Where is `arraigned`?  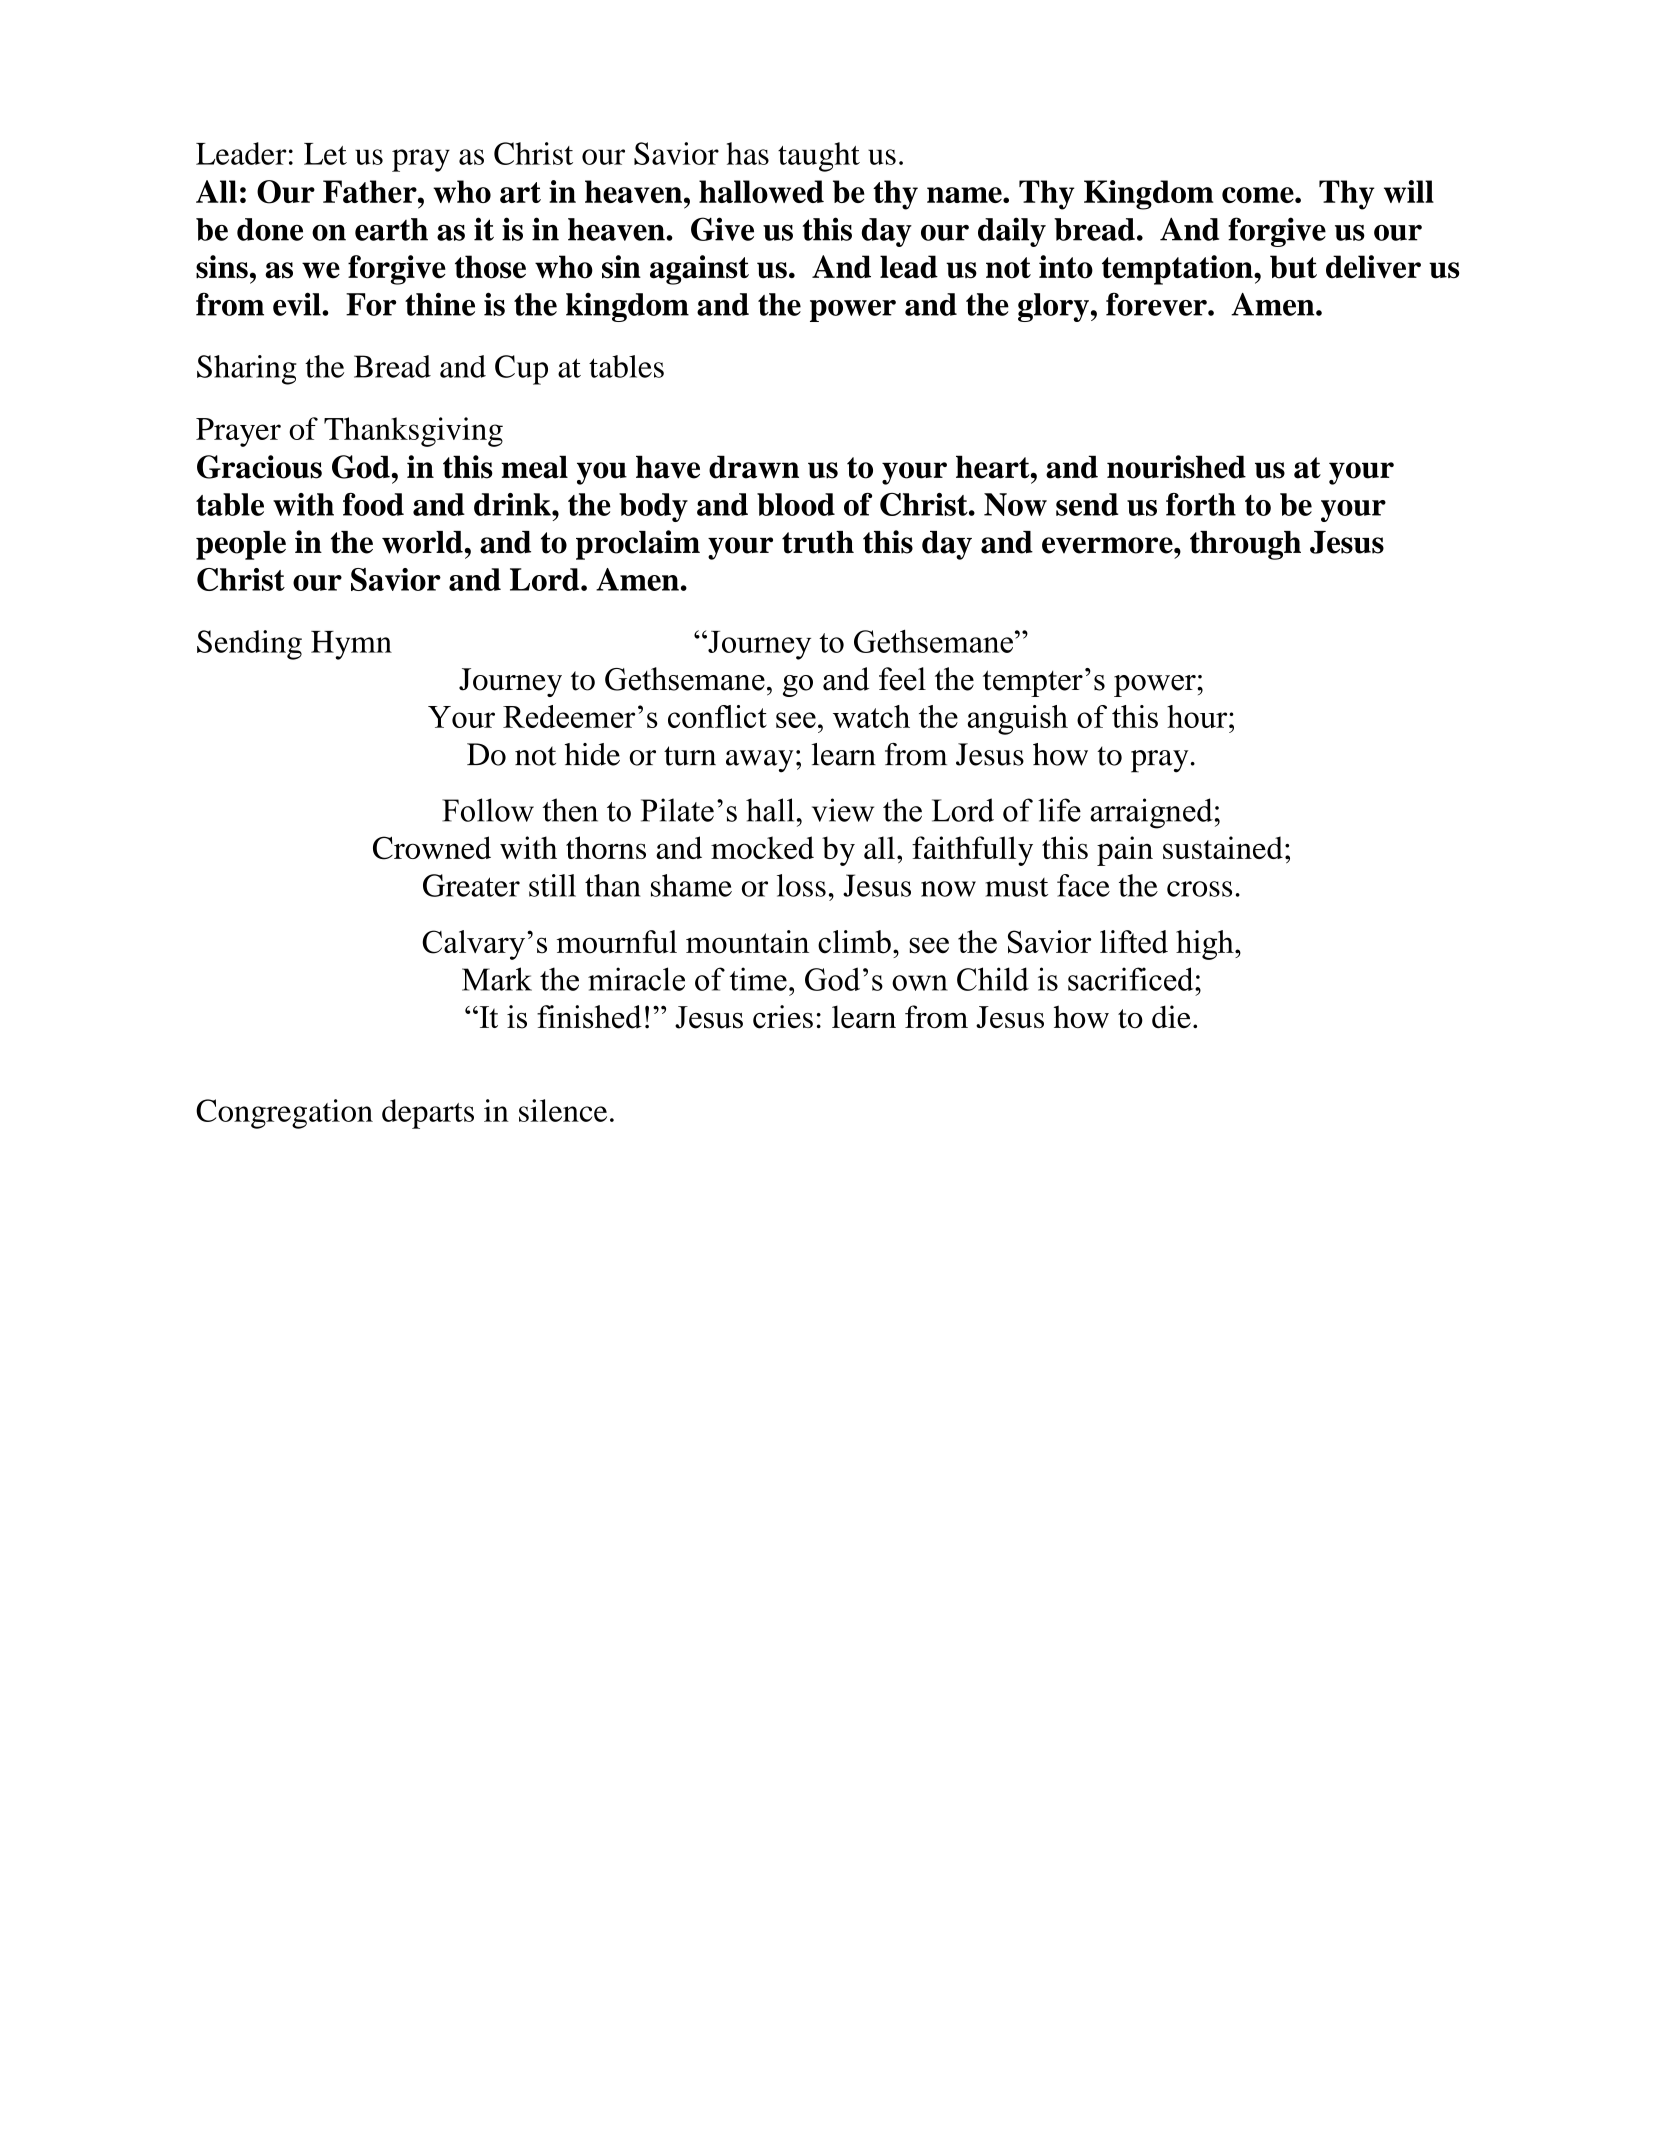
arraigned is located at coordinates (1151, 813).
